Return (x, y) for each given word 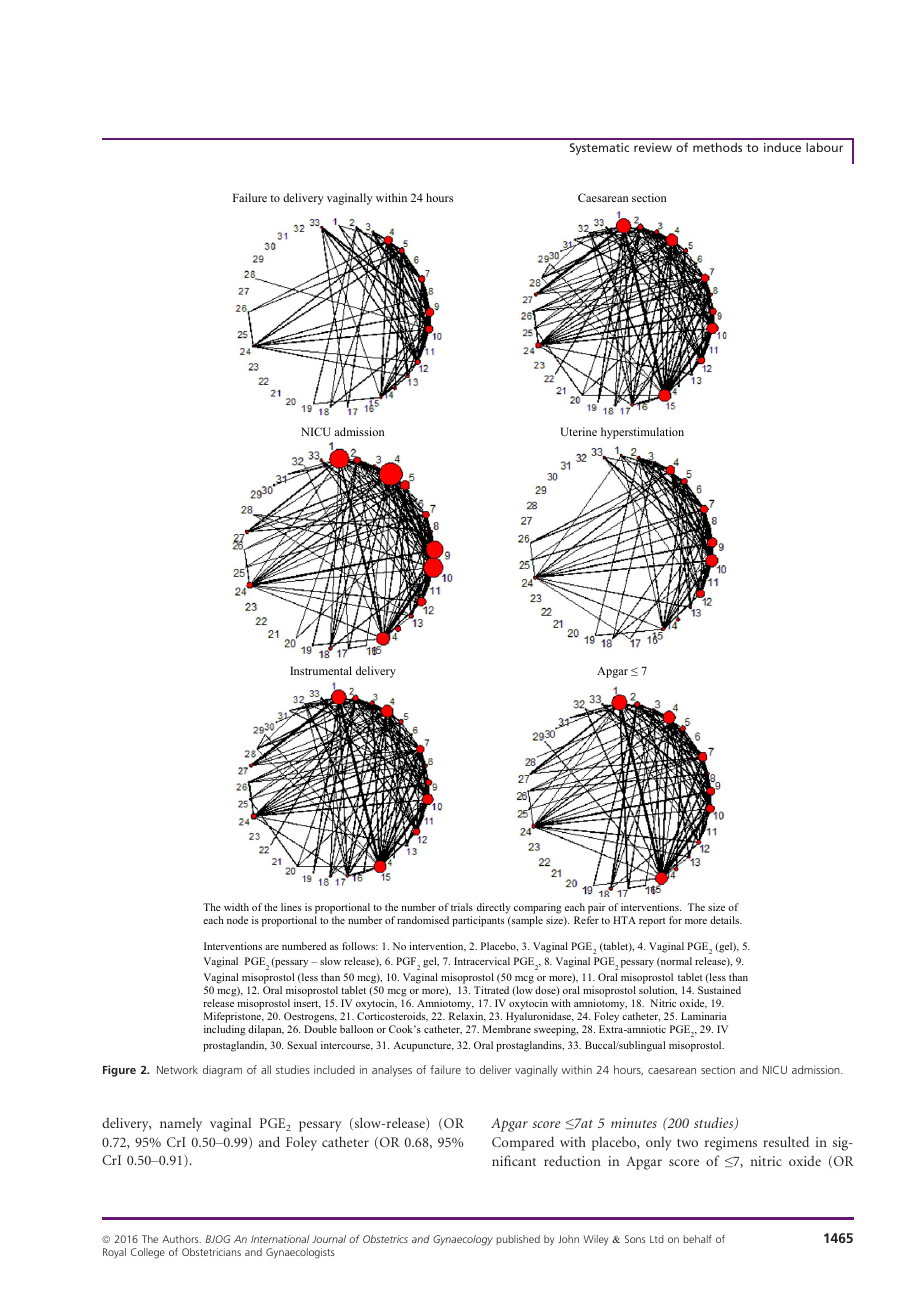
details (726, 920)
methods (717, 147)
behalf (698, 1239)
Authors (181, 1239)
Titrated (491, 990)
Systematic (599, 149)
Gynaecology (463, 1240)
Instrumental (321, 670)
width (236, 907)
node (237, 920)
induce (782, 147)
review (653, 147)
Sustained (719, 990)
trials (462, 907)
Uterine (578, 431)
